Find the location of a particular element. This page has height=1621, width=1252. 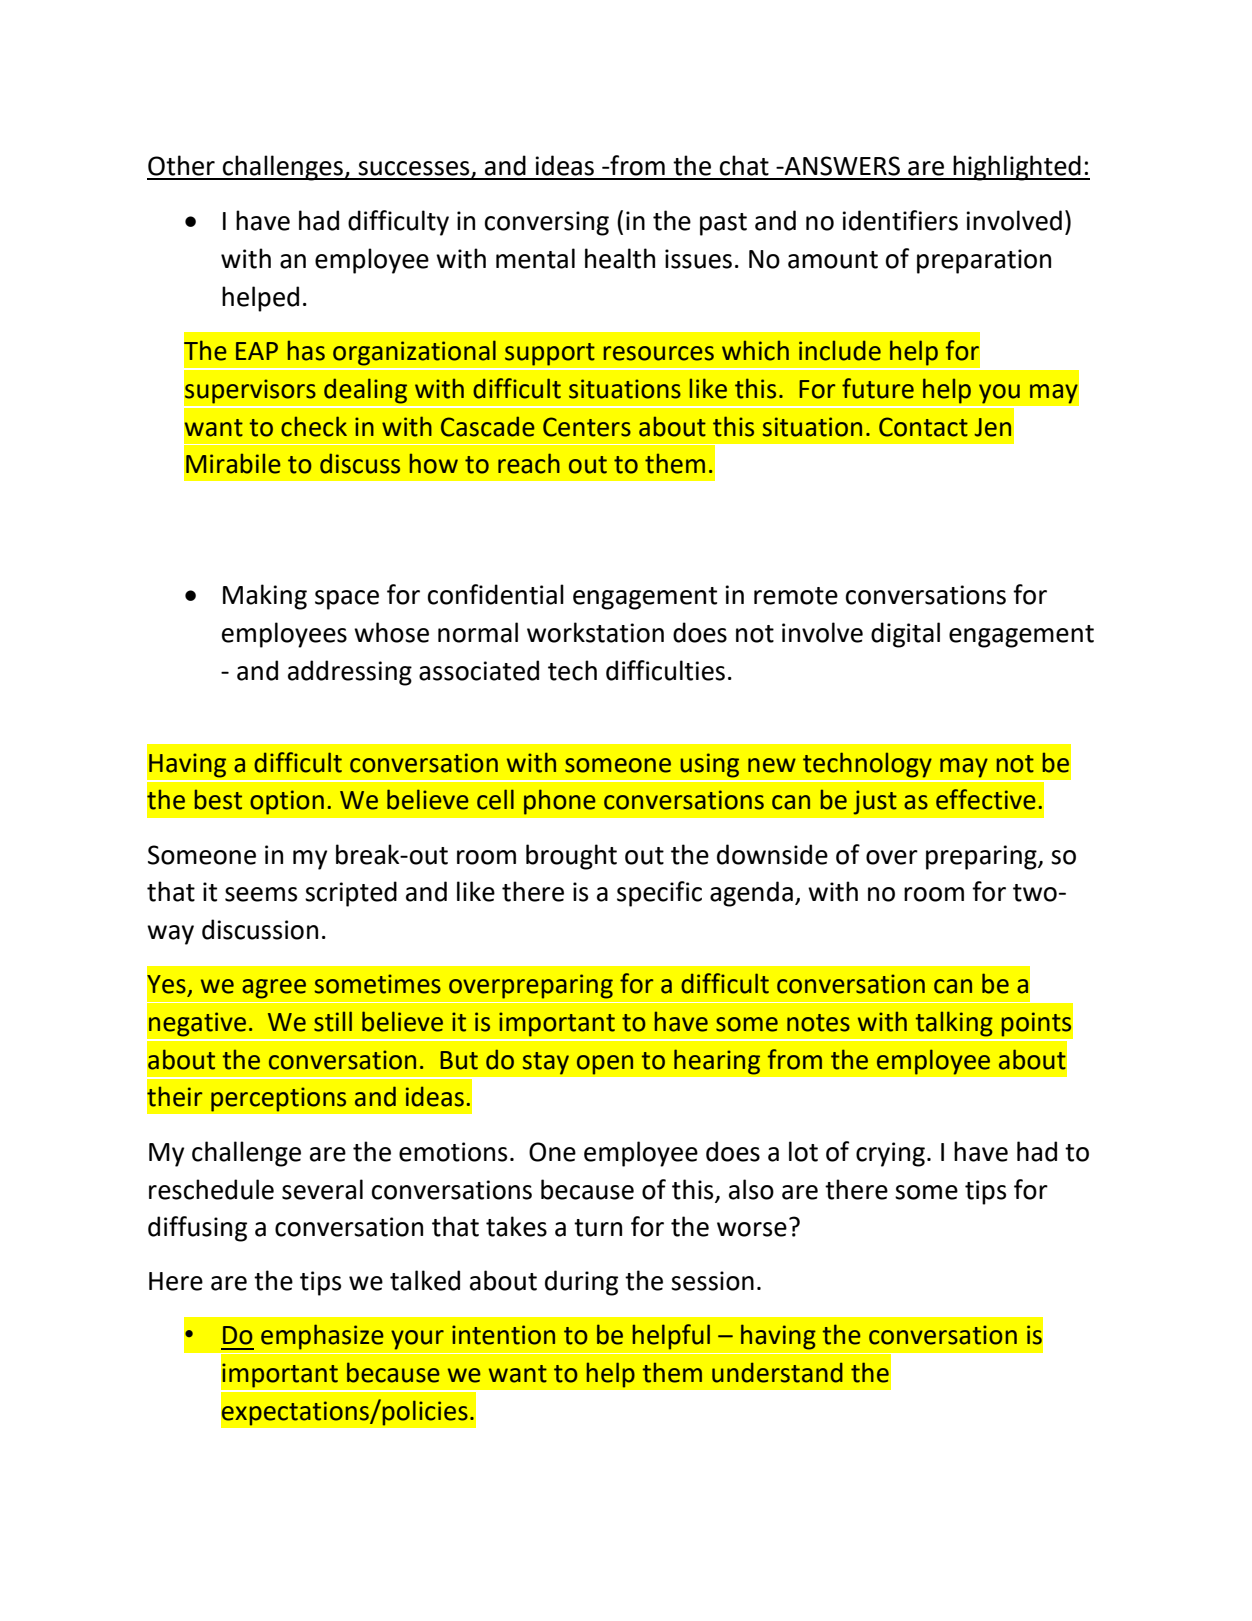

just is located at coordinates (875, 802).
